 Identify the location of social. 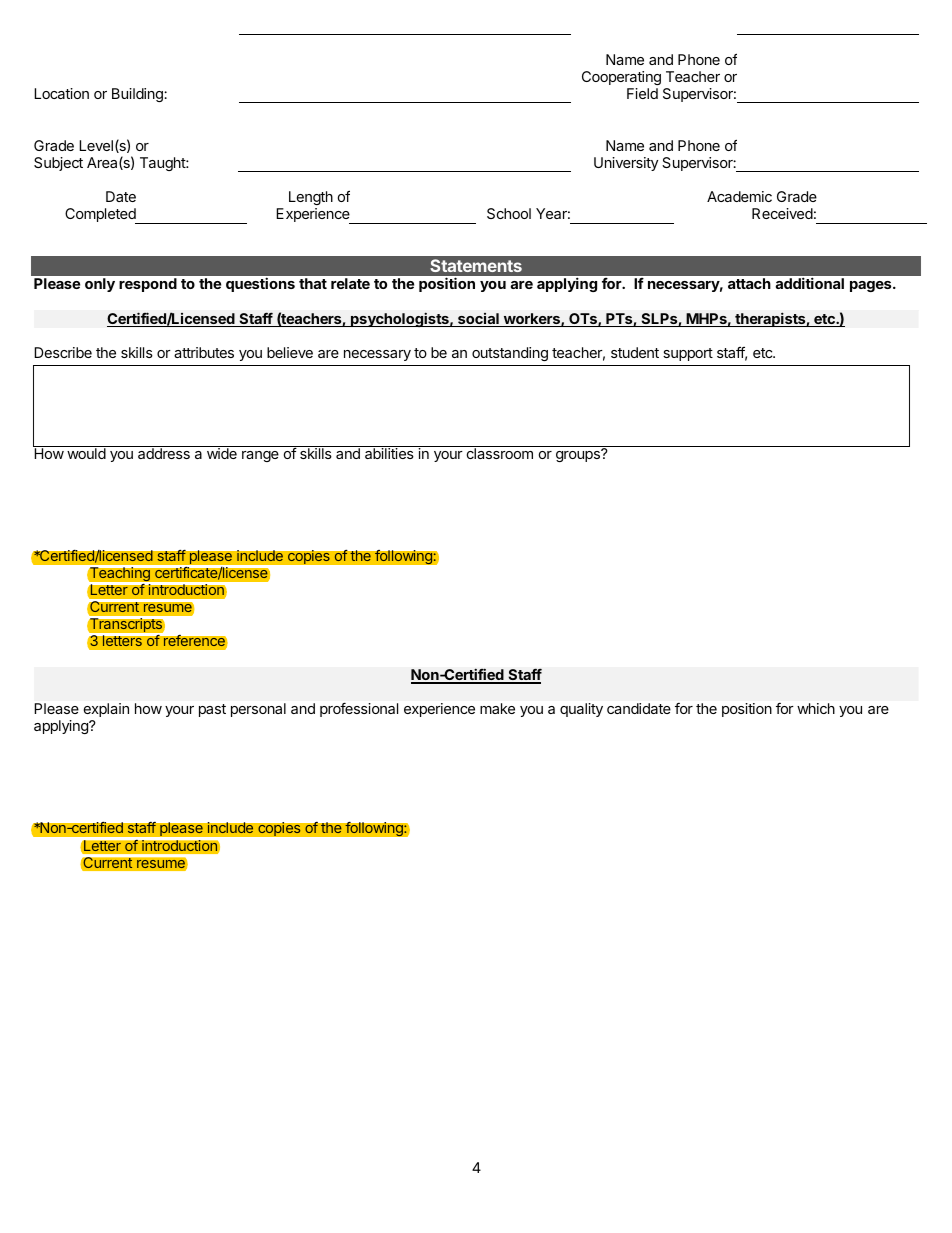
(478, 320).
